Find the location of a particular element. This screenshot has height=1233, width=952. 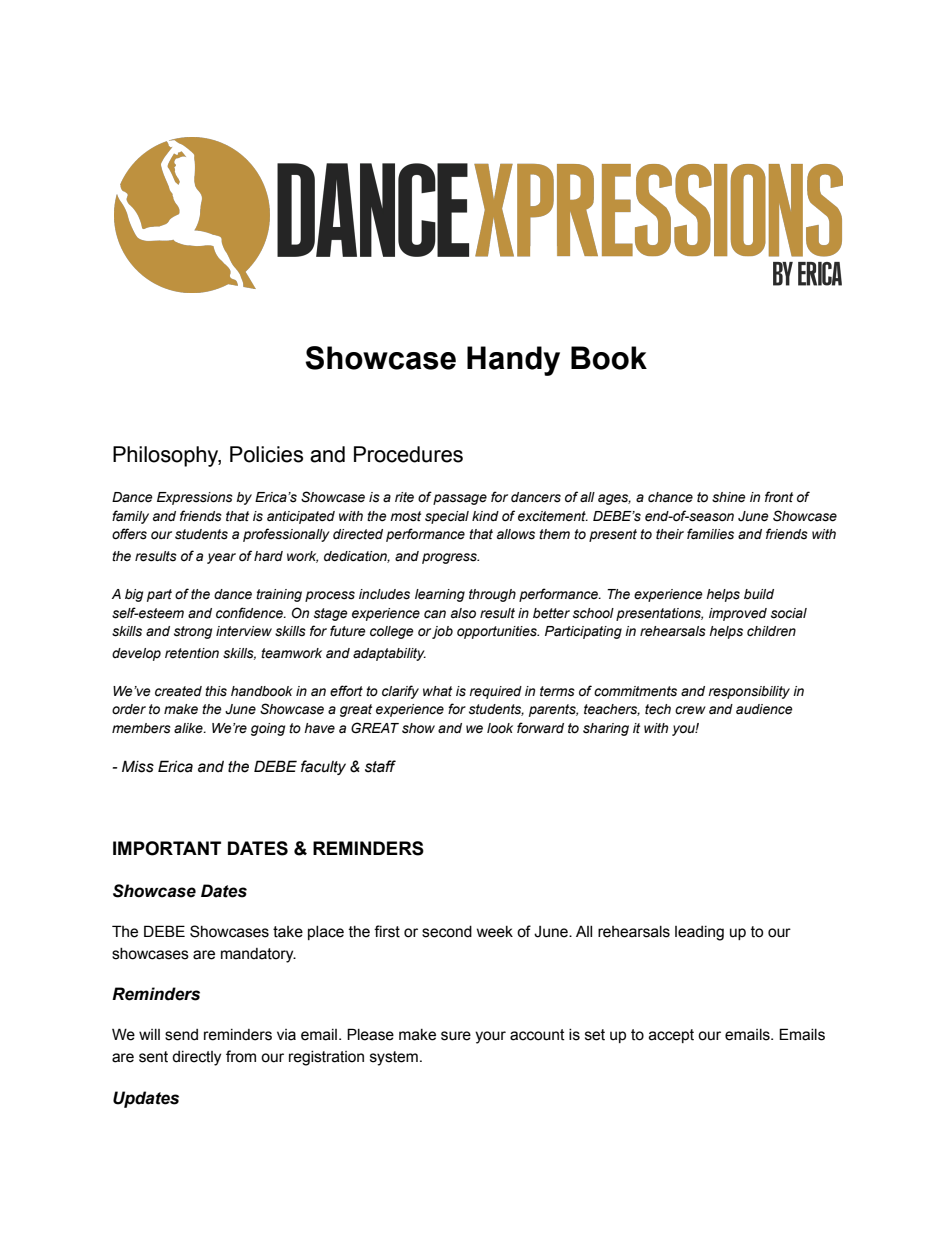

Handy is located at coordinates (513, 361).
